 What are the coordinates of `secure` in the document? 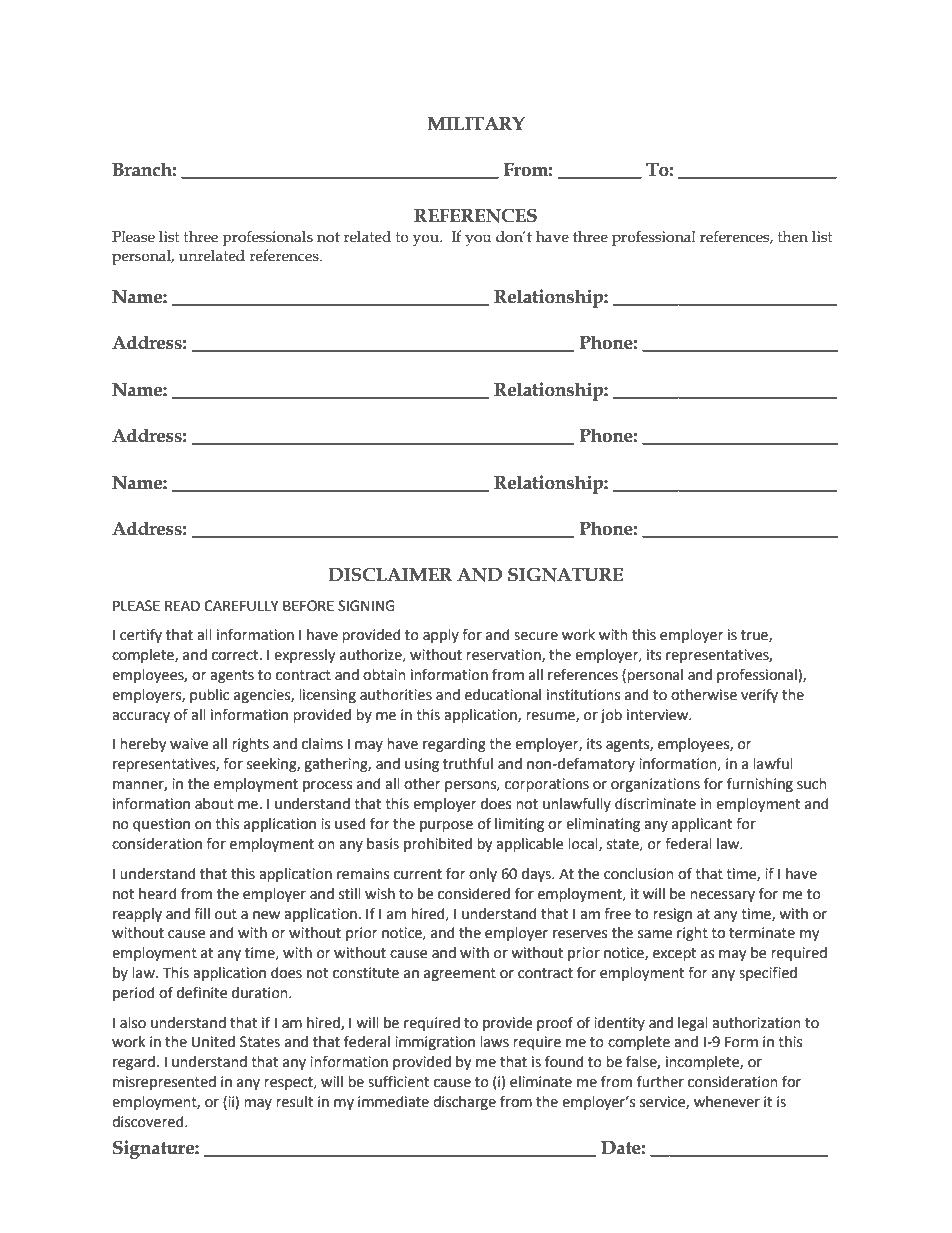 It's located at (536, 636).
